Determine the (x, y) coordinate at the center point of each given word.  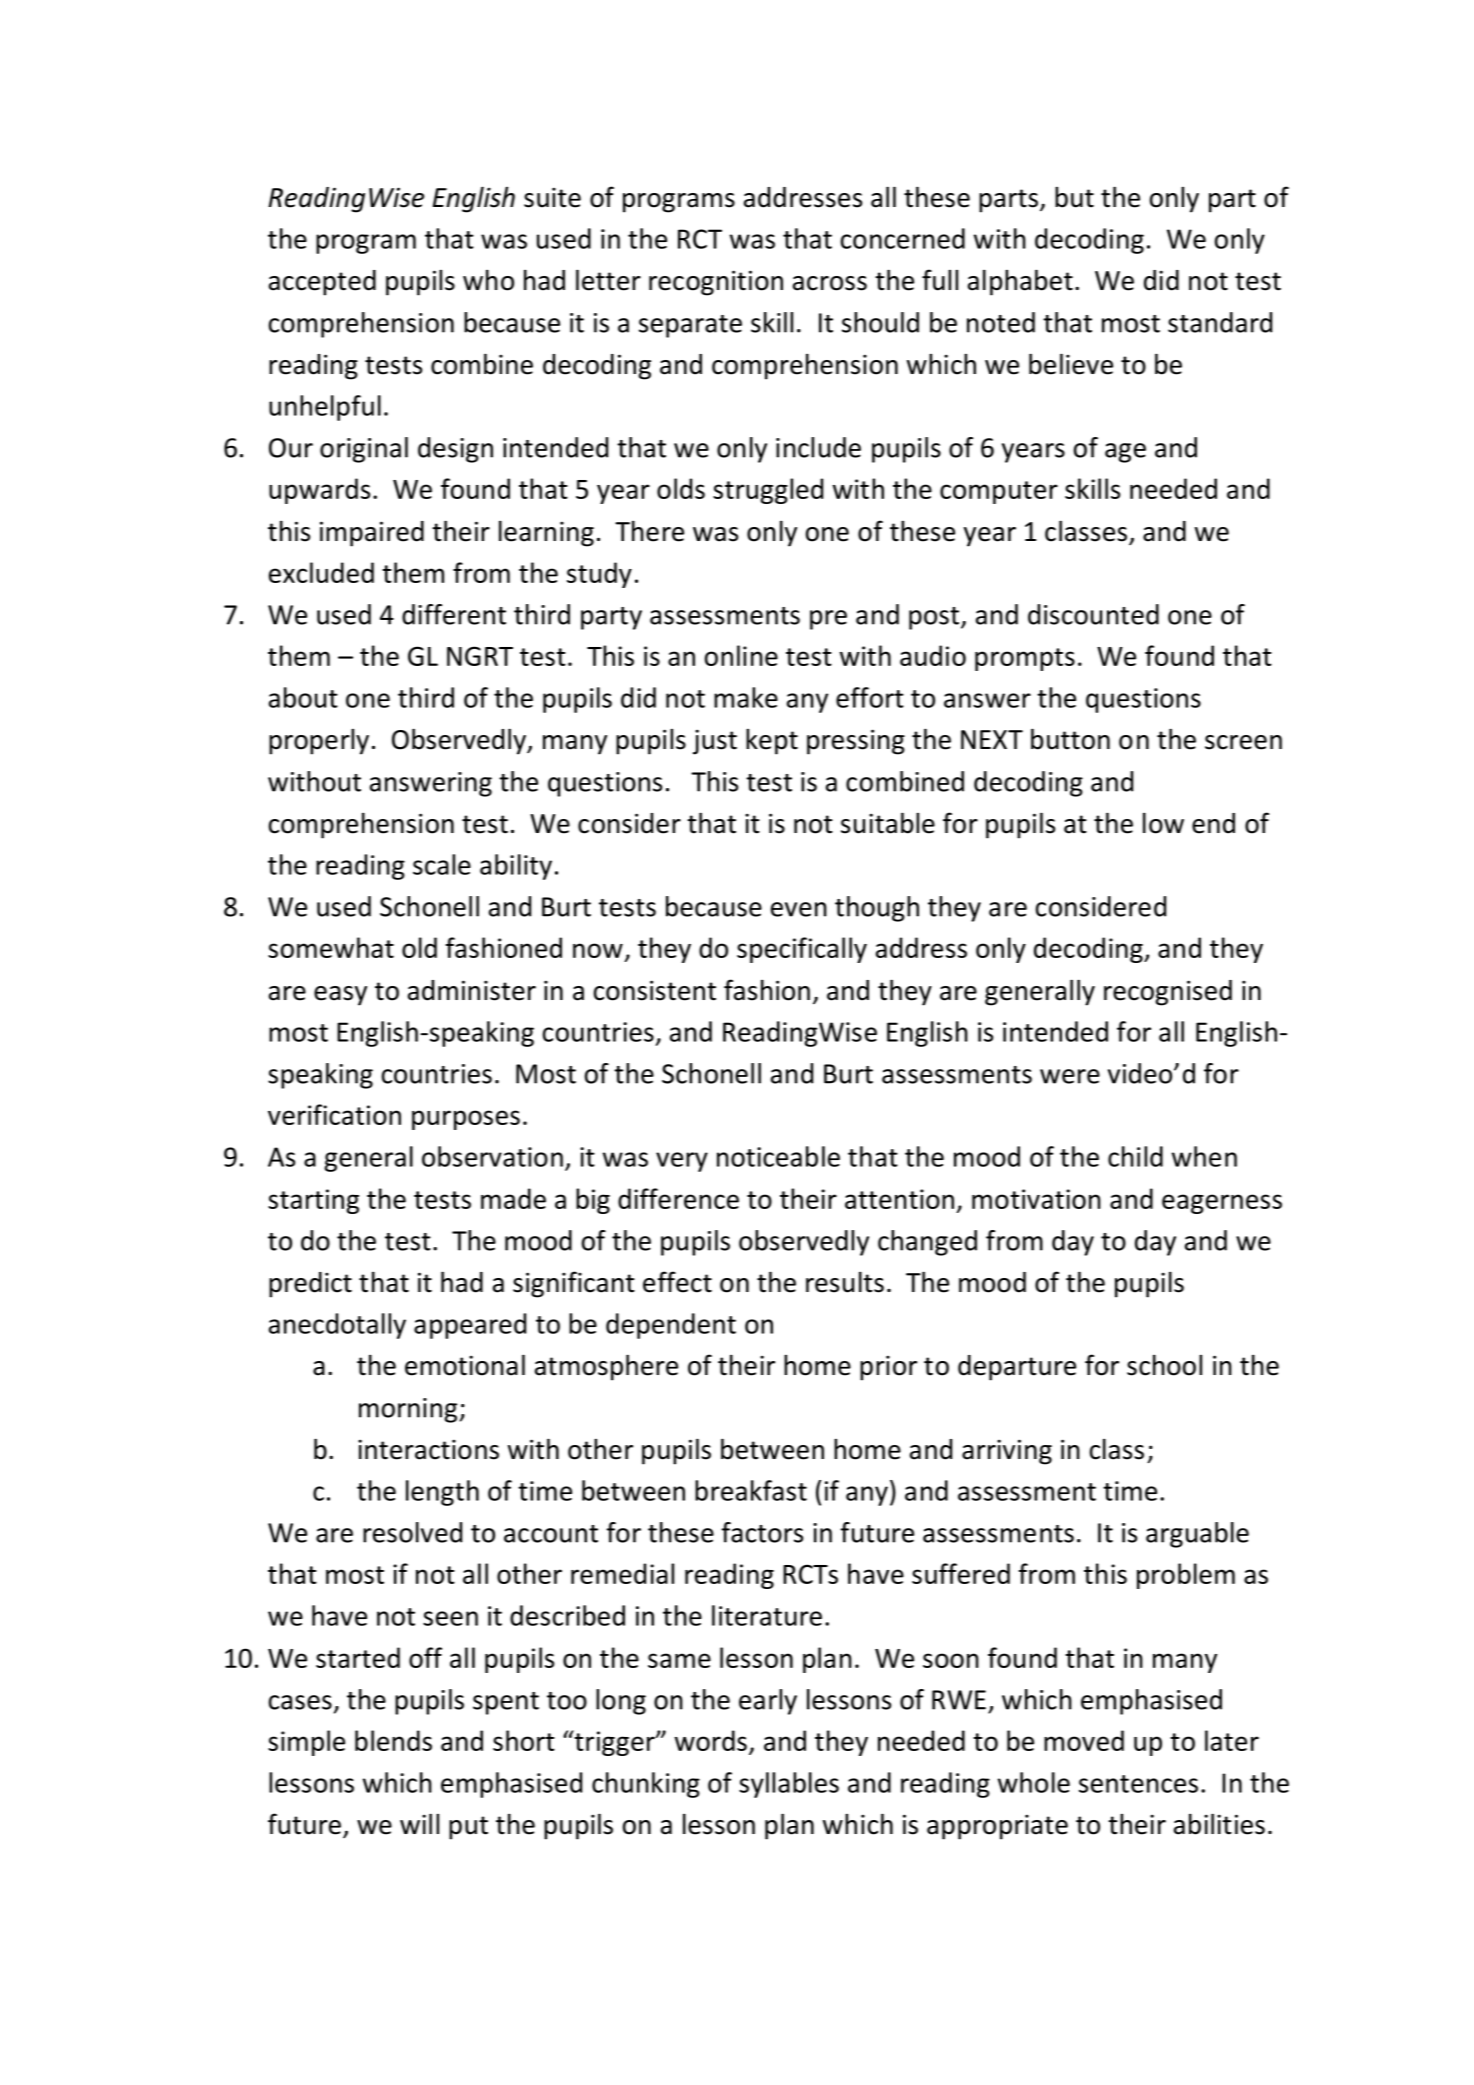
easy (340, 996)
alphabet (1020, 282)
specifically (802, 950)
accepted (322, 283)
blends (393, 1740)
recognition (716, 283)
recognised (1168, 993)
